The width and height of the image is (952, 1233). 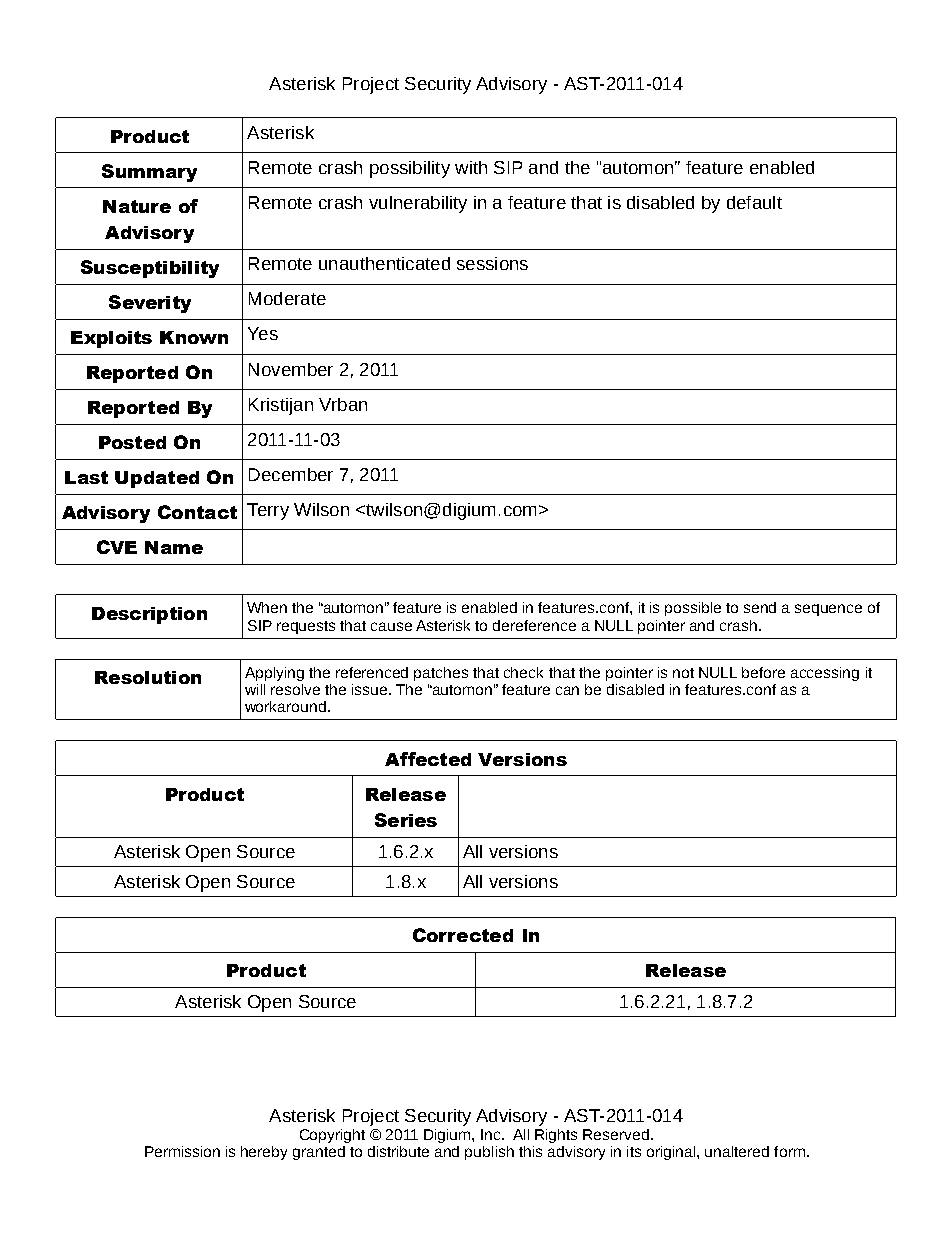 I want to click on before, so click(x=763, y=672).
